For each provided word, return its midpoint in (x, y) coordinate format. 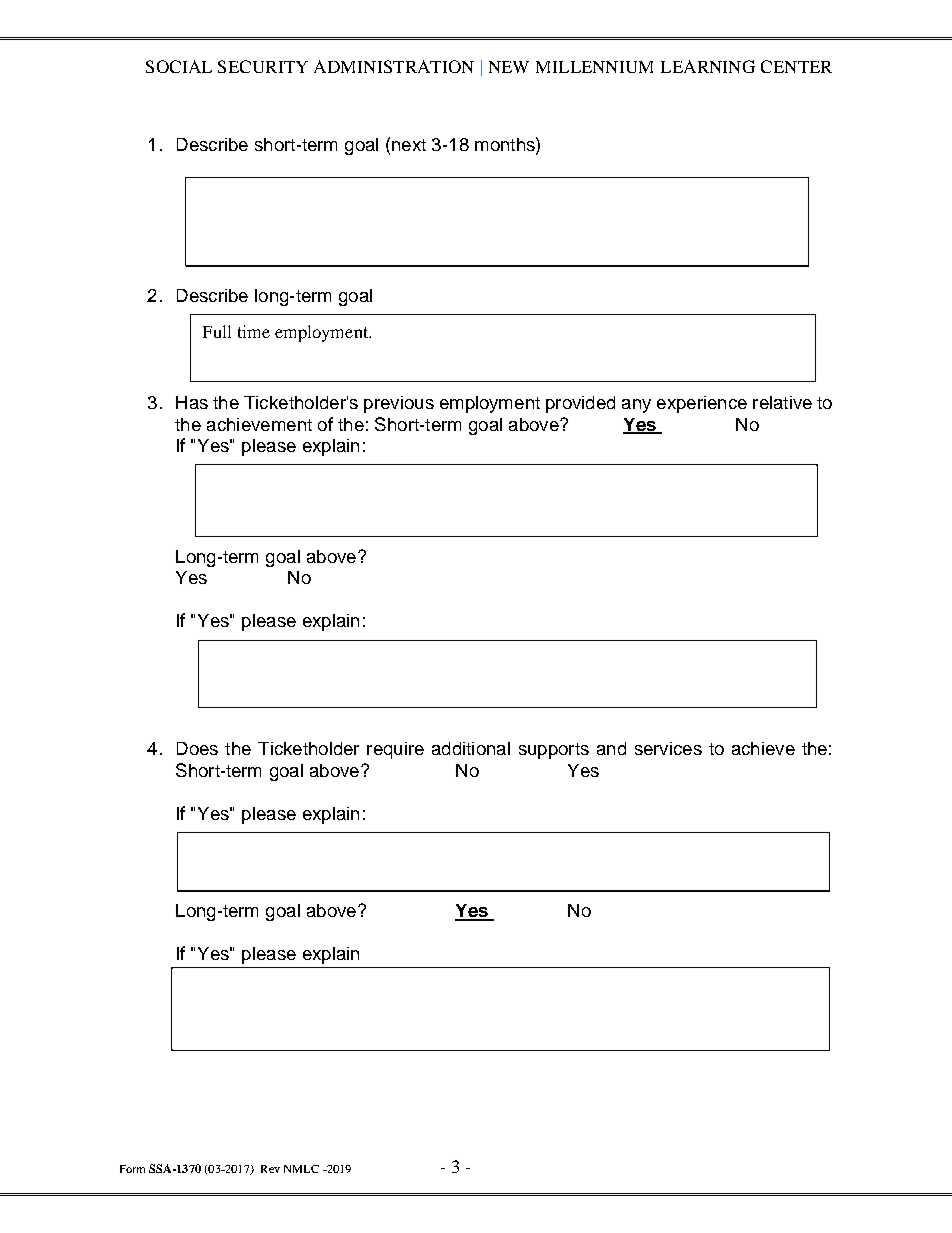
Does (197, 748)
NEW (509, 67)
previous (399, 404)
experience (702, 404)
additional (471, 748)
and (611, 748)
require (395, 750)
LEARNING (708, 66)
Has (192, 402)
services (668, 748)
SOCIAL (179, 66)
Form (132, 1169)
